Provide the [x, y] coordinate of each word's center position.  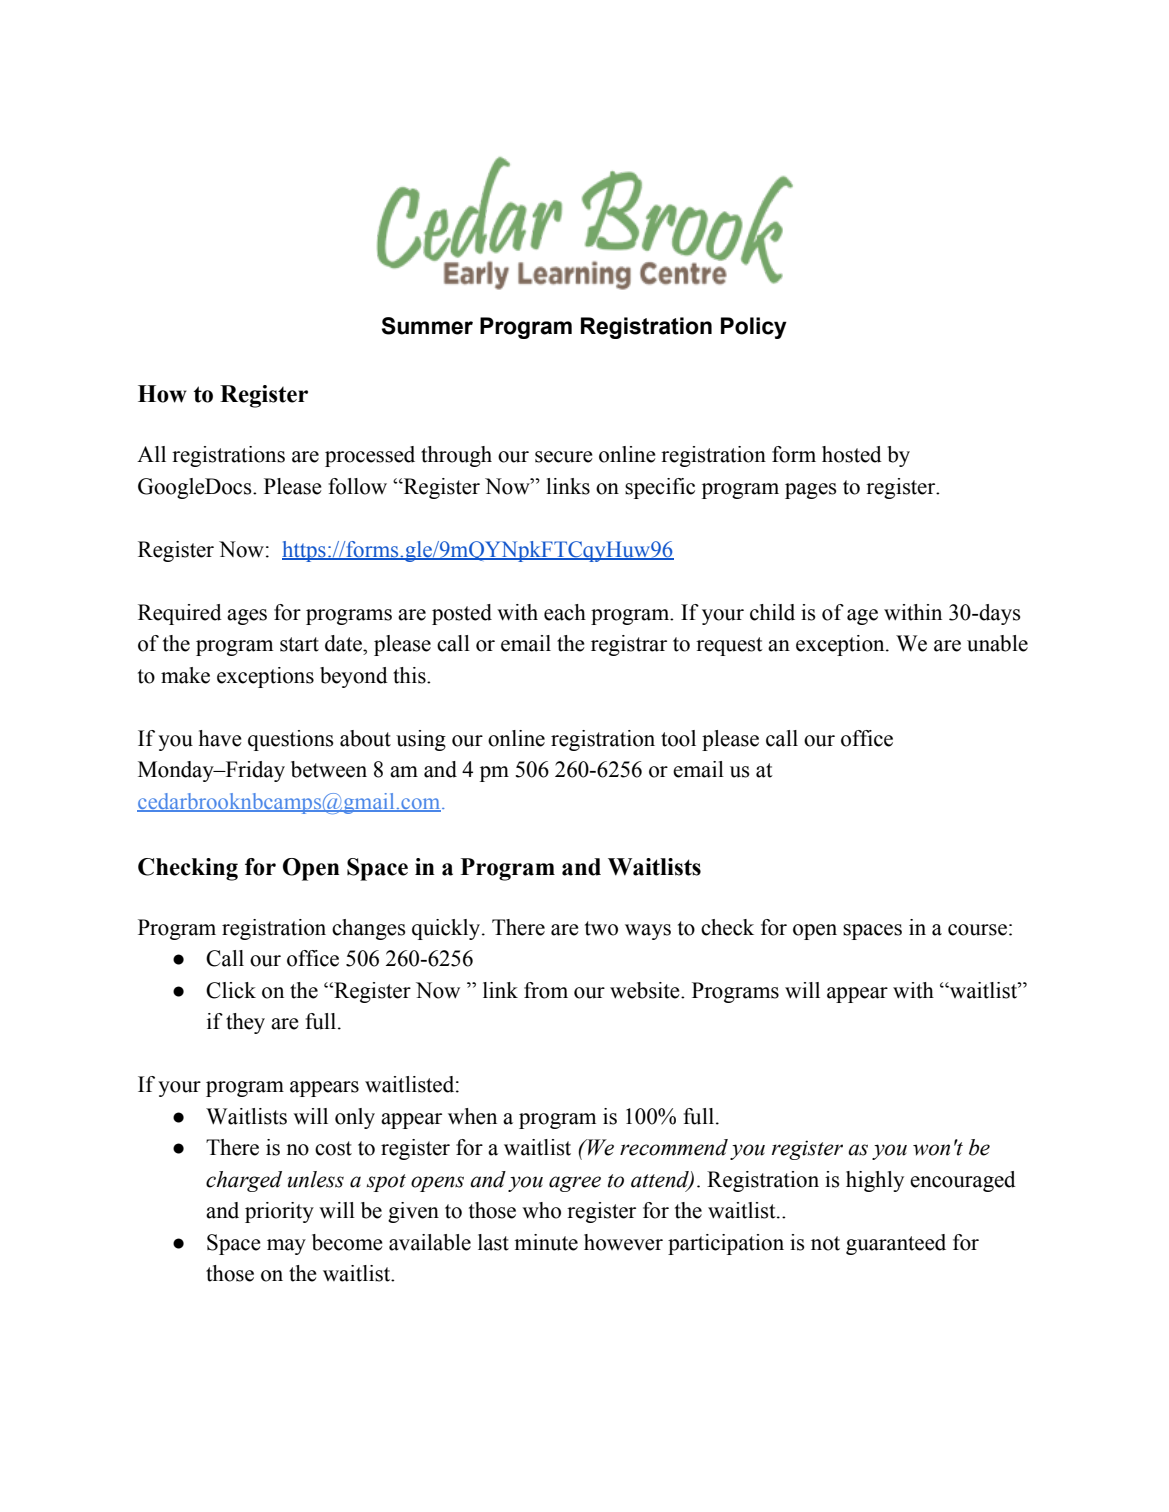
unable [997, 643]
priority [279, 1212]
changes [369, 929]
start [299, 644]
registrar [629, 645]
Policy [754, 328]
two [601, 928]
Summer [427, 326]
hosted [852, 454]
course [977, 930]
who [541, 1210]
